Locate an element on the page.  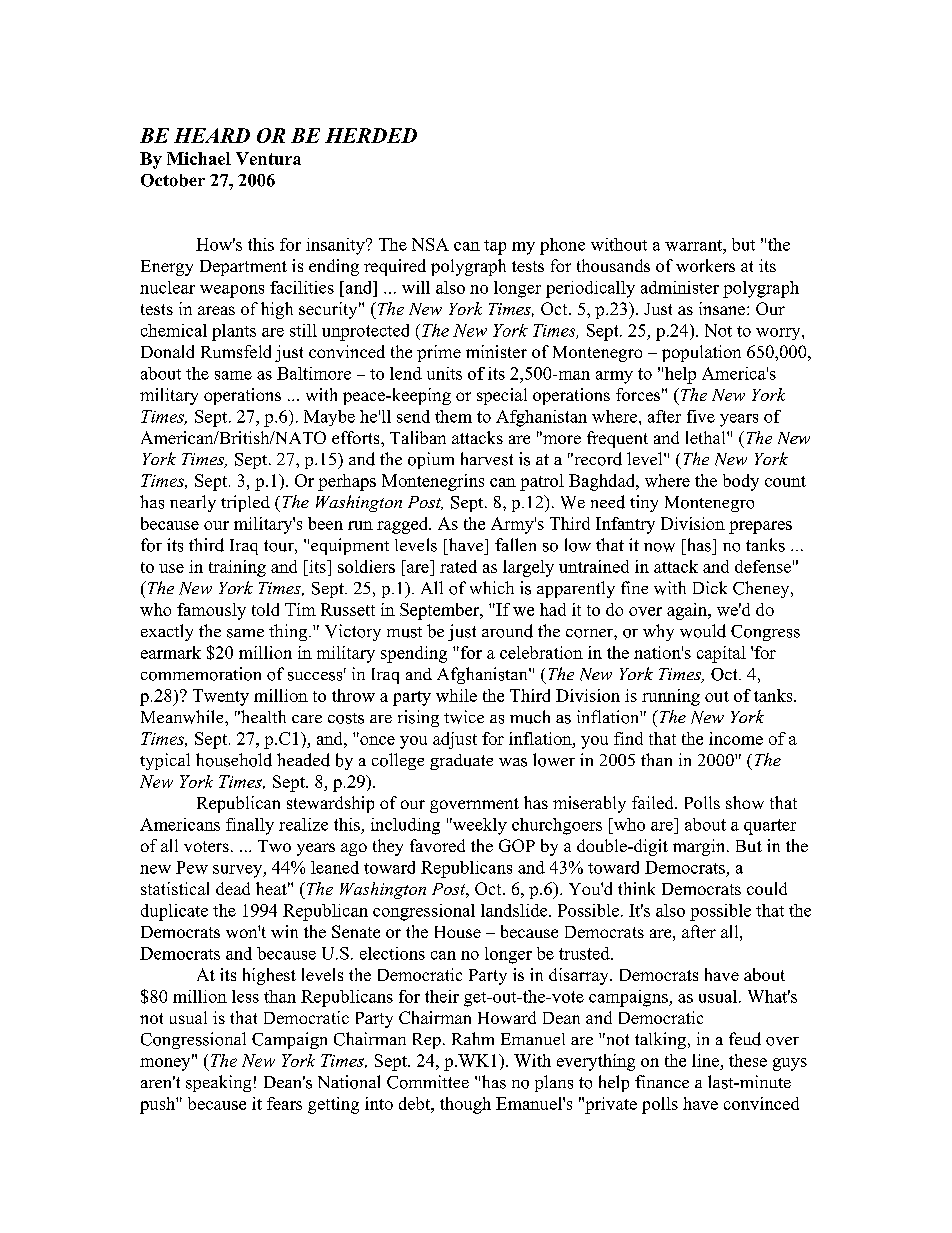
Twenty is located at coordinates (221, 697).
